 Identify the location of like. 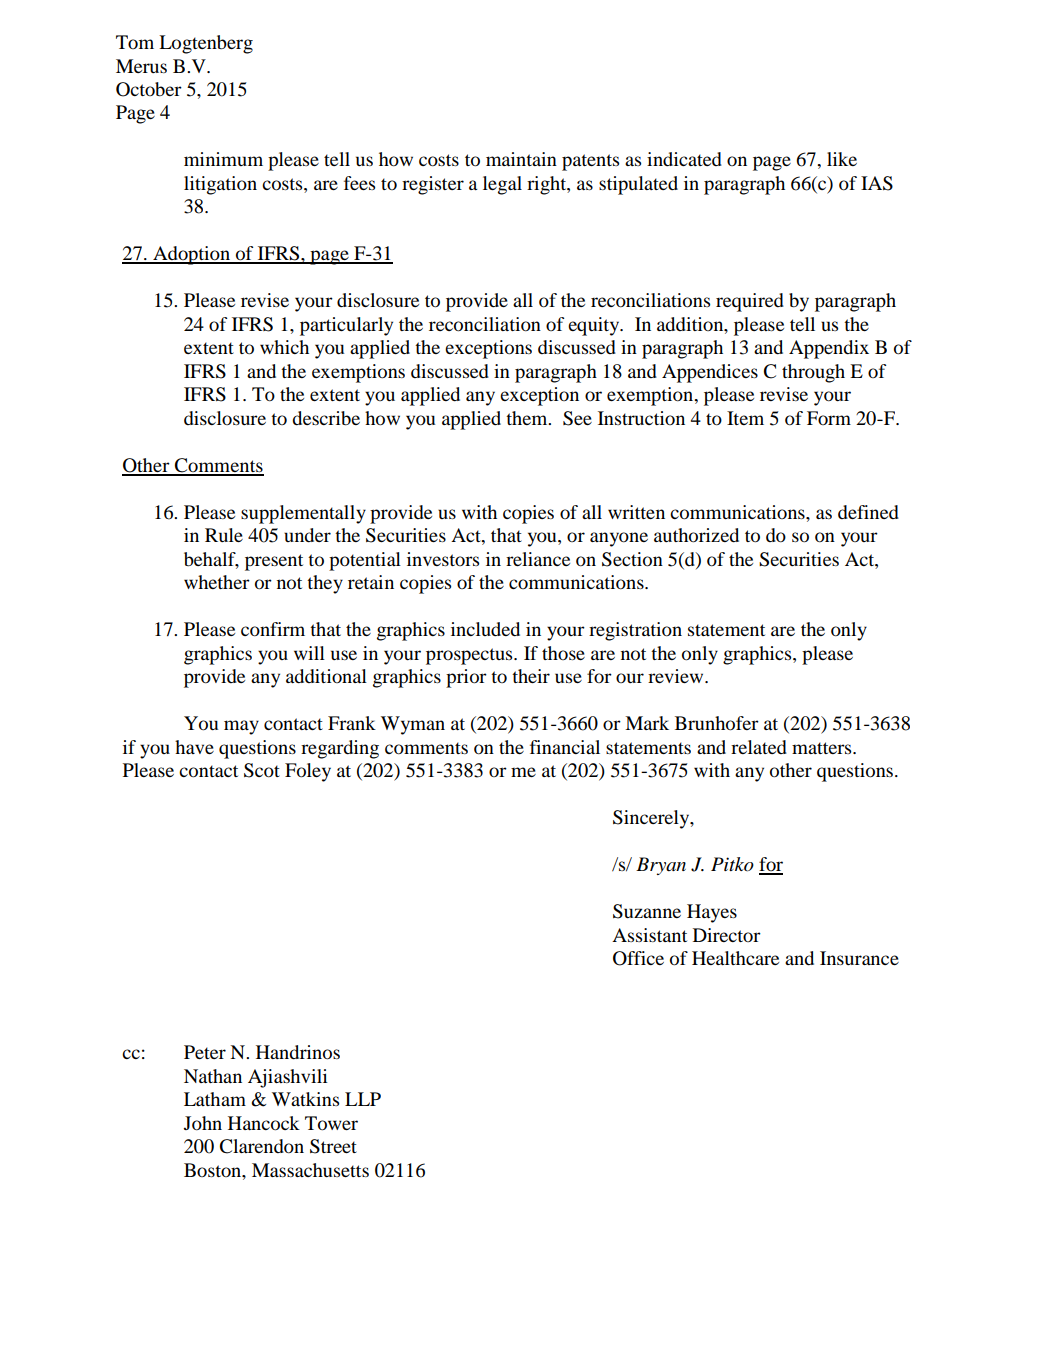
(842, 159).
